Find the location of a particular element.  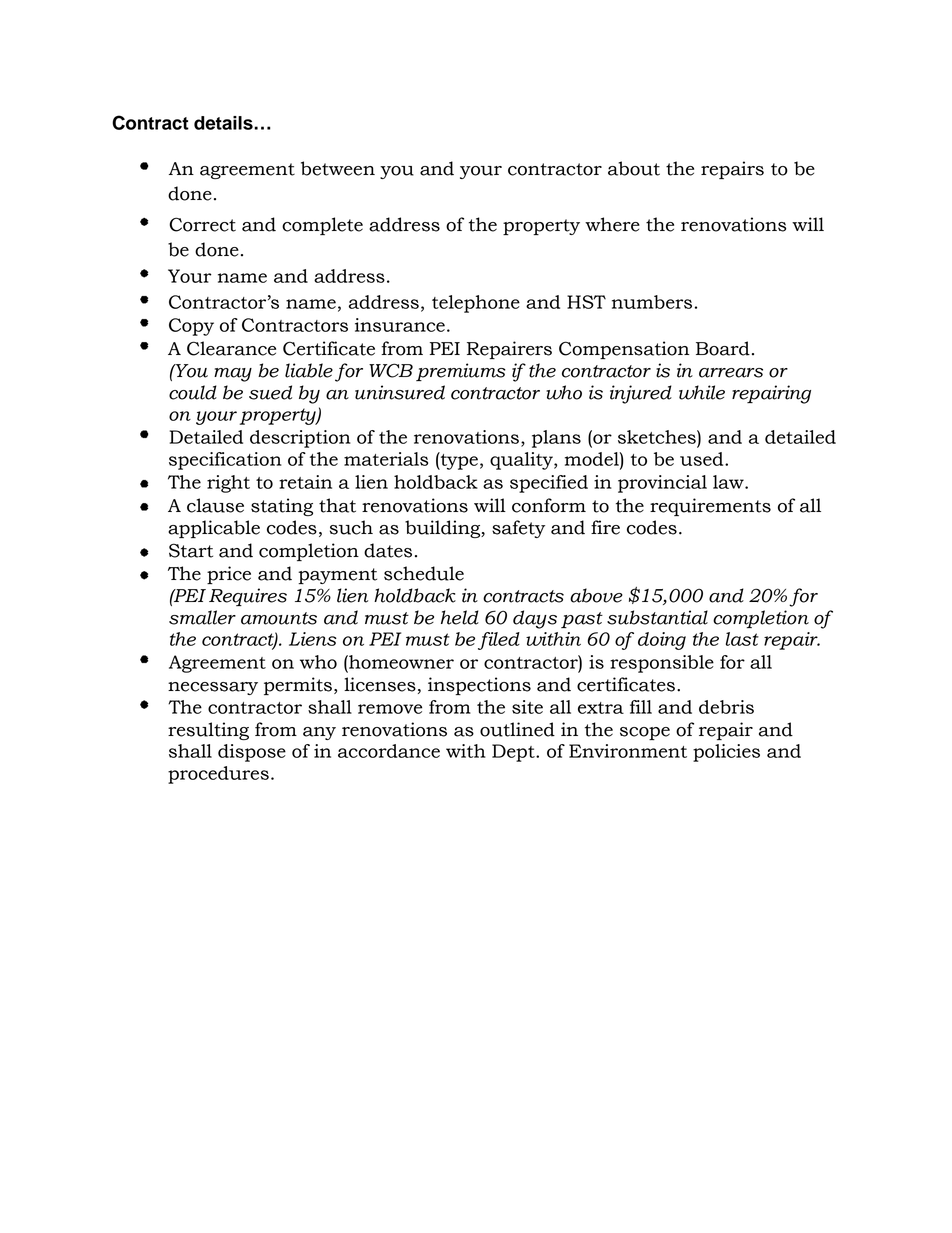

telephone is located at coordinates (476, 304).
